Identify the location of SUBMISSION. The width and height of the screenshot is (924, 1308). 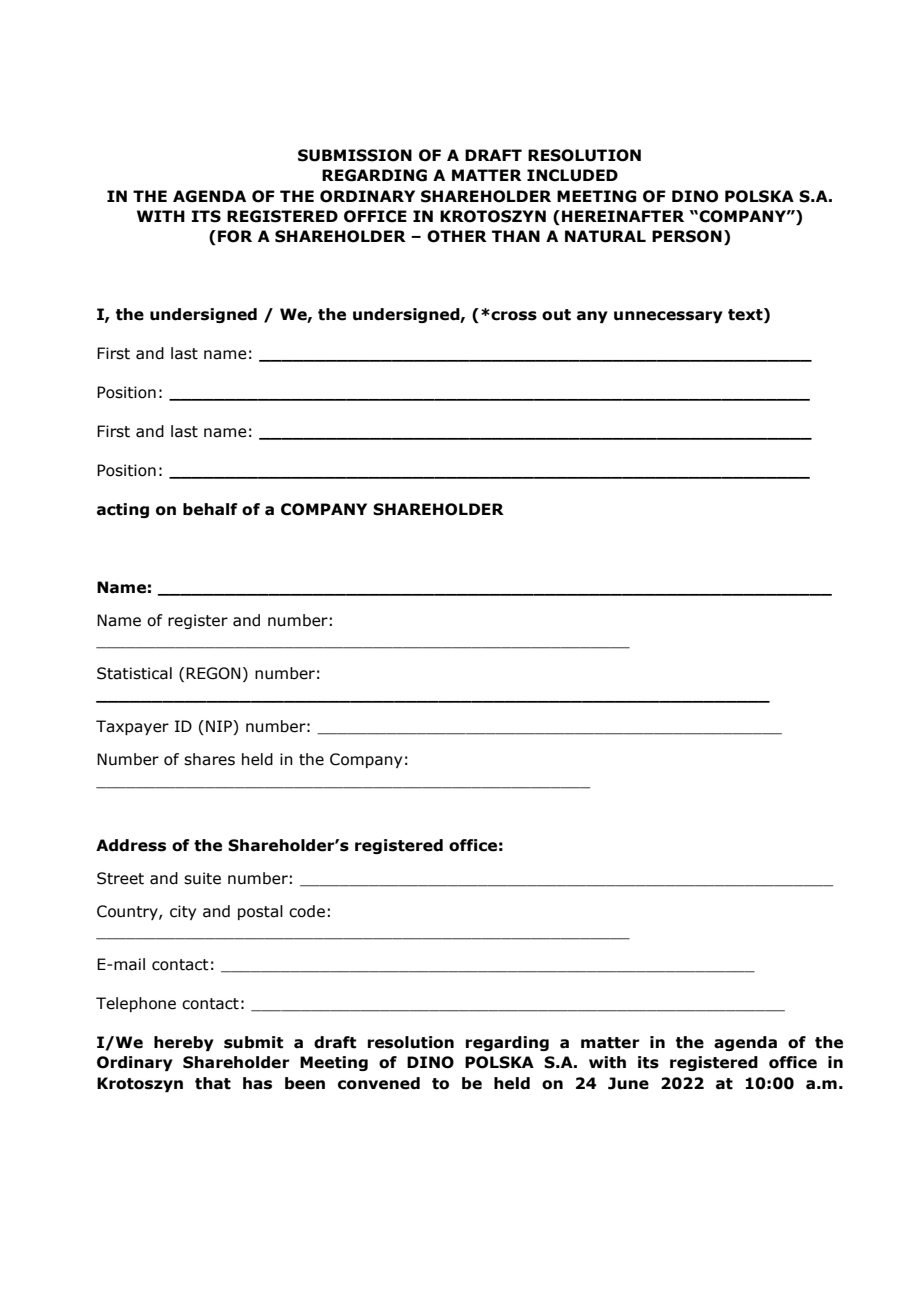
(355, 155).
